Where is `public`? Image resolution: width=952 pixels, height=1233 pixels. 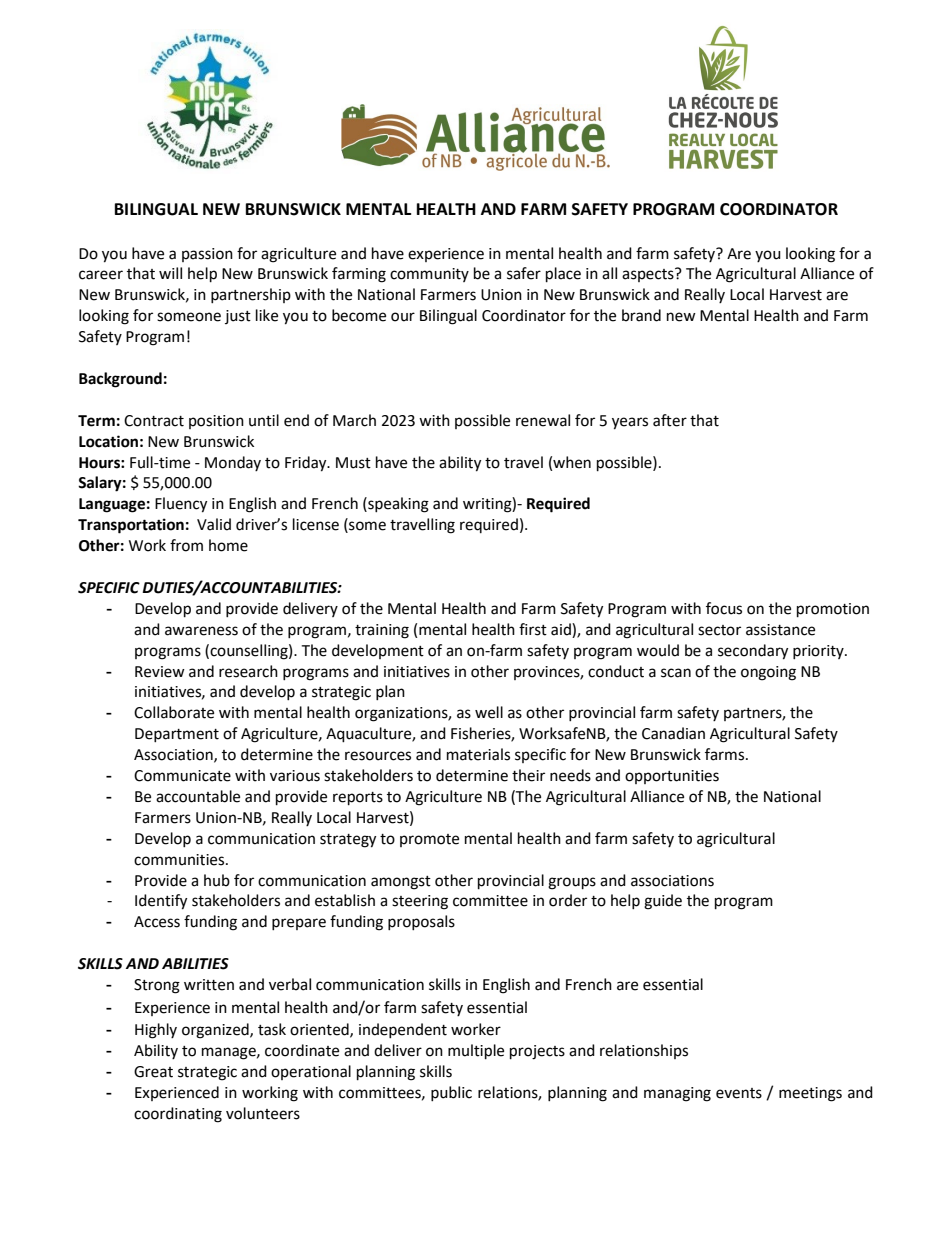 public is located at coordinates (451, 1093).
